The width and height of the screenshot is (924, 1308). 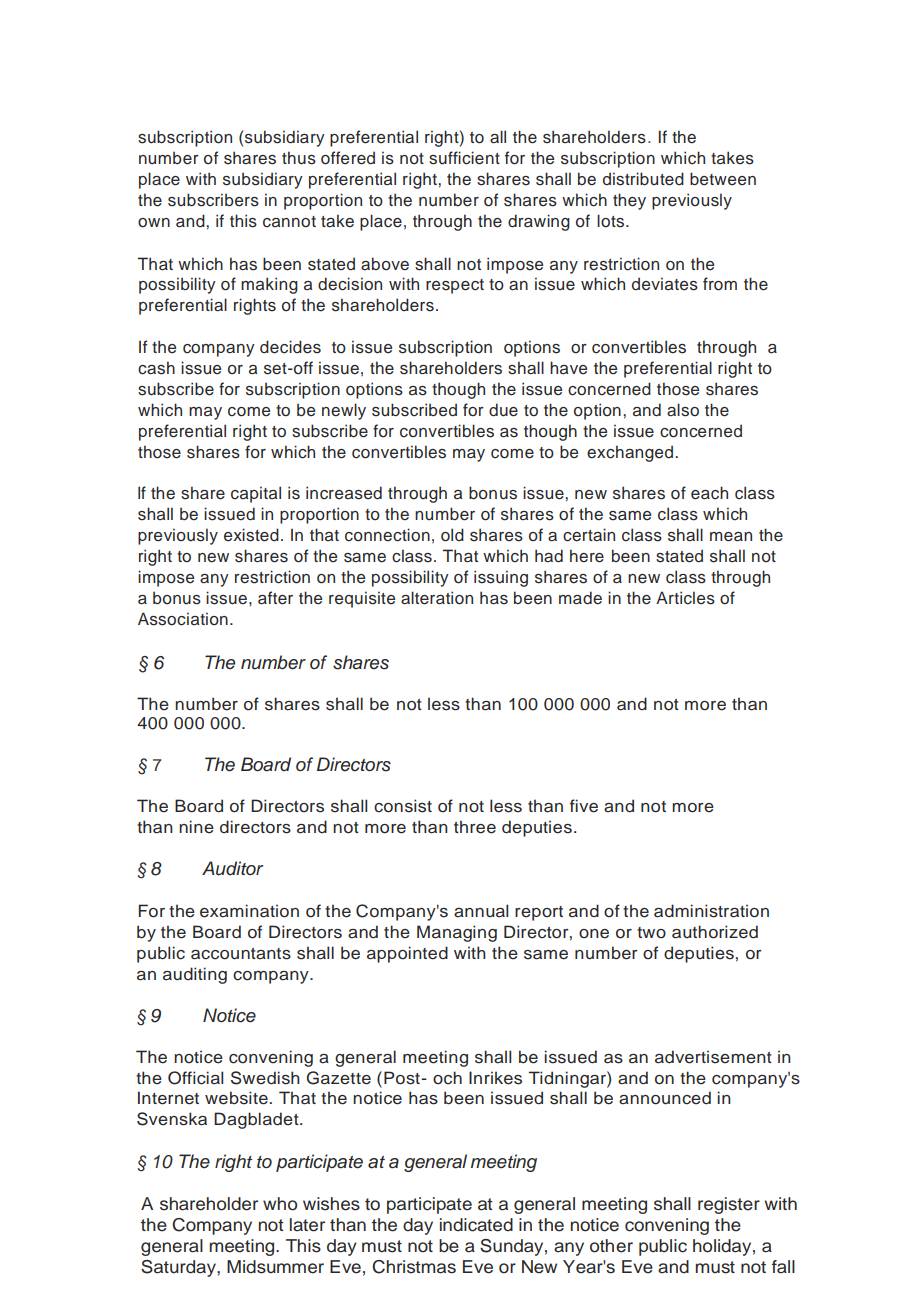 I want to click on each, so click(x=709, y=493).
